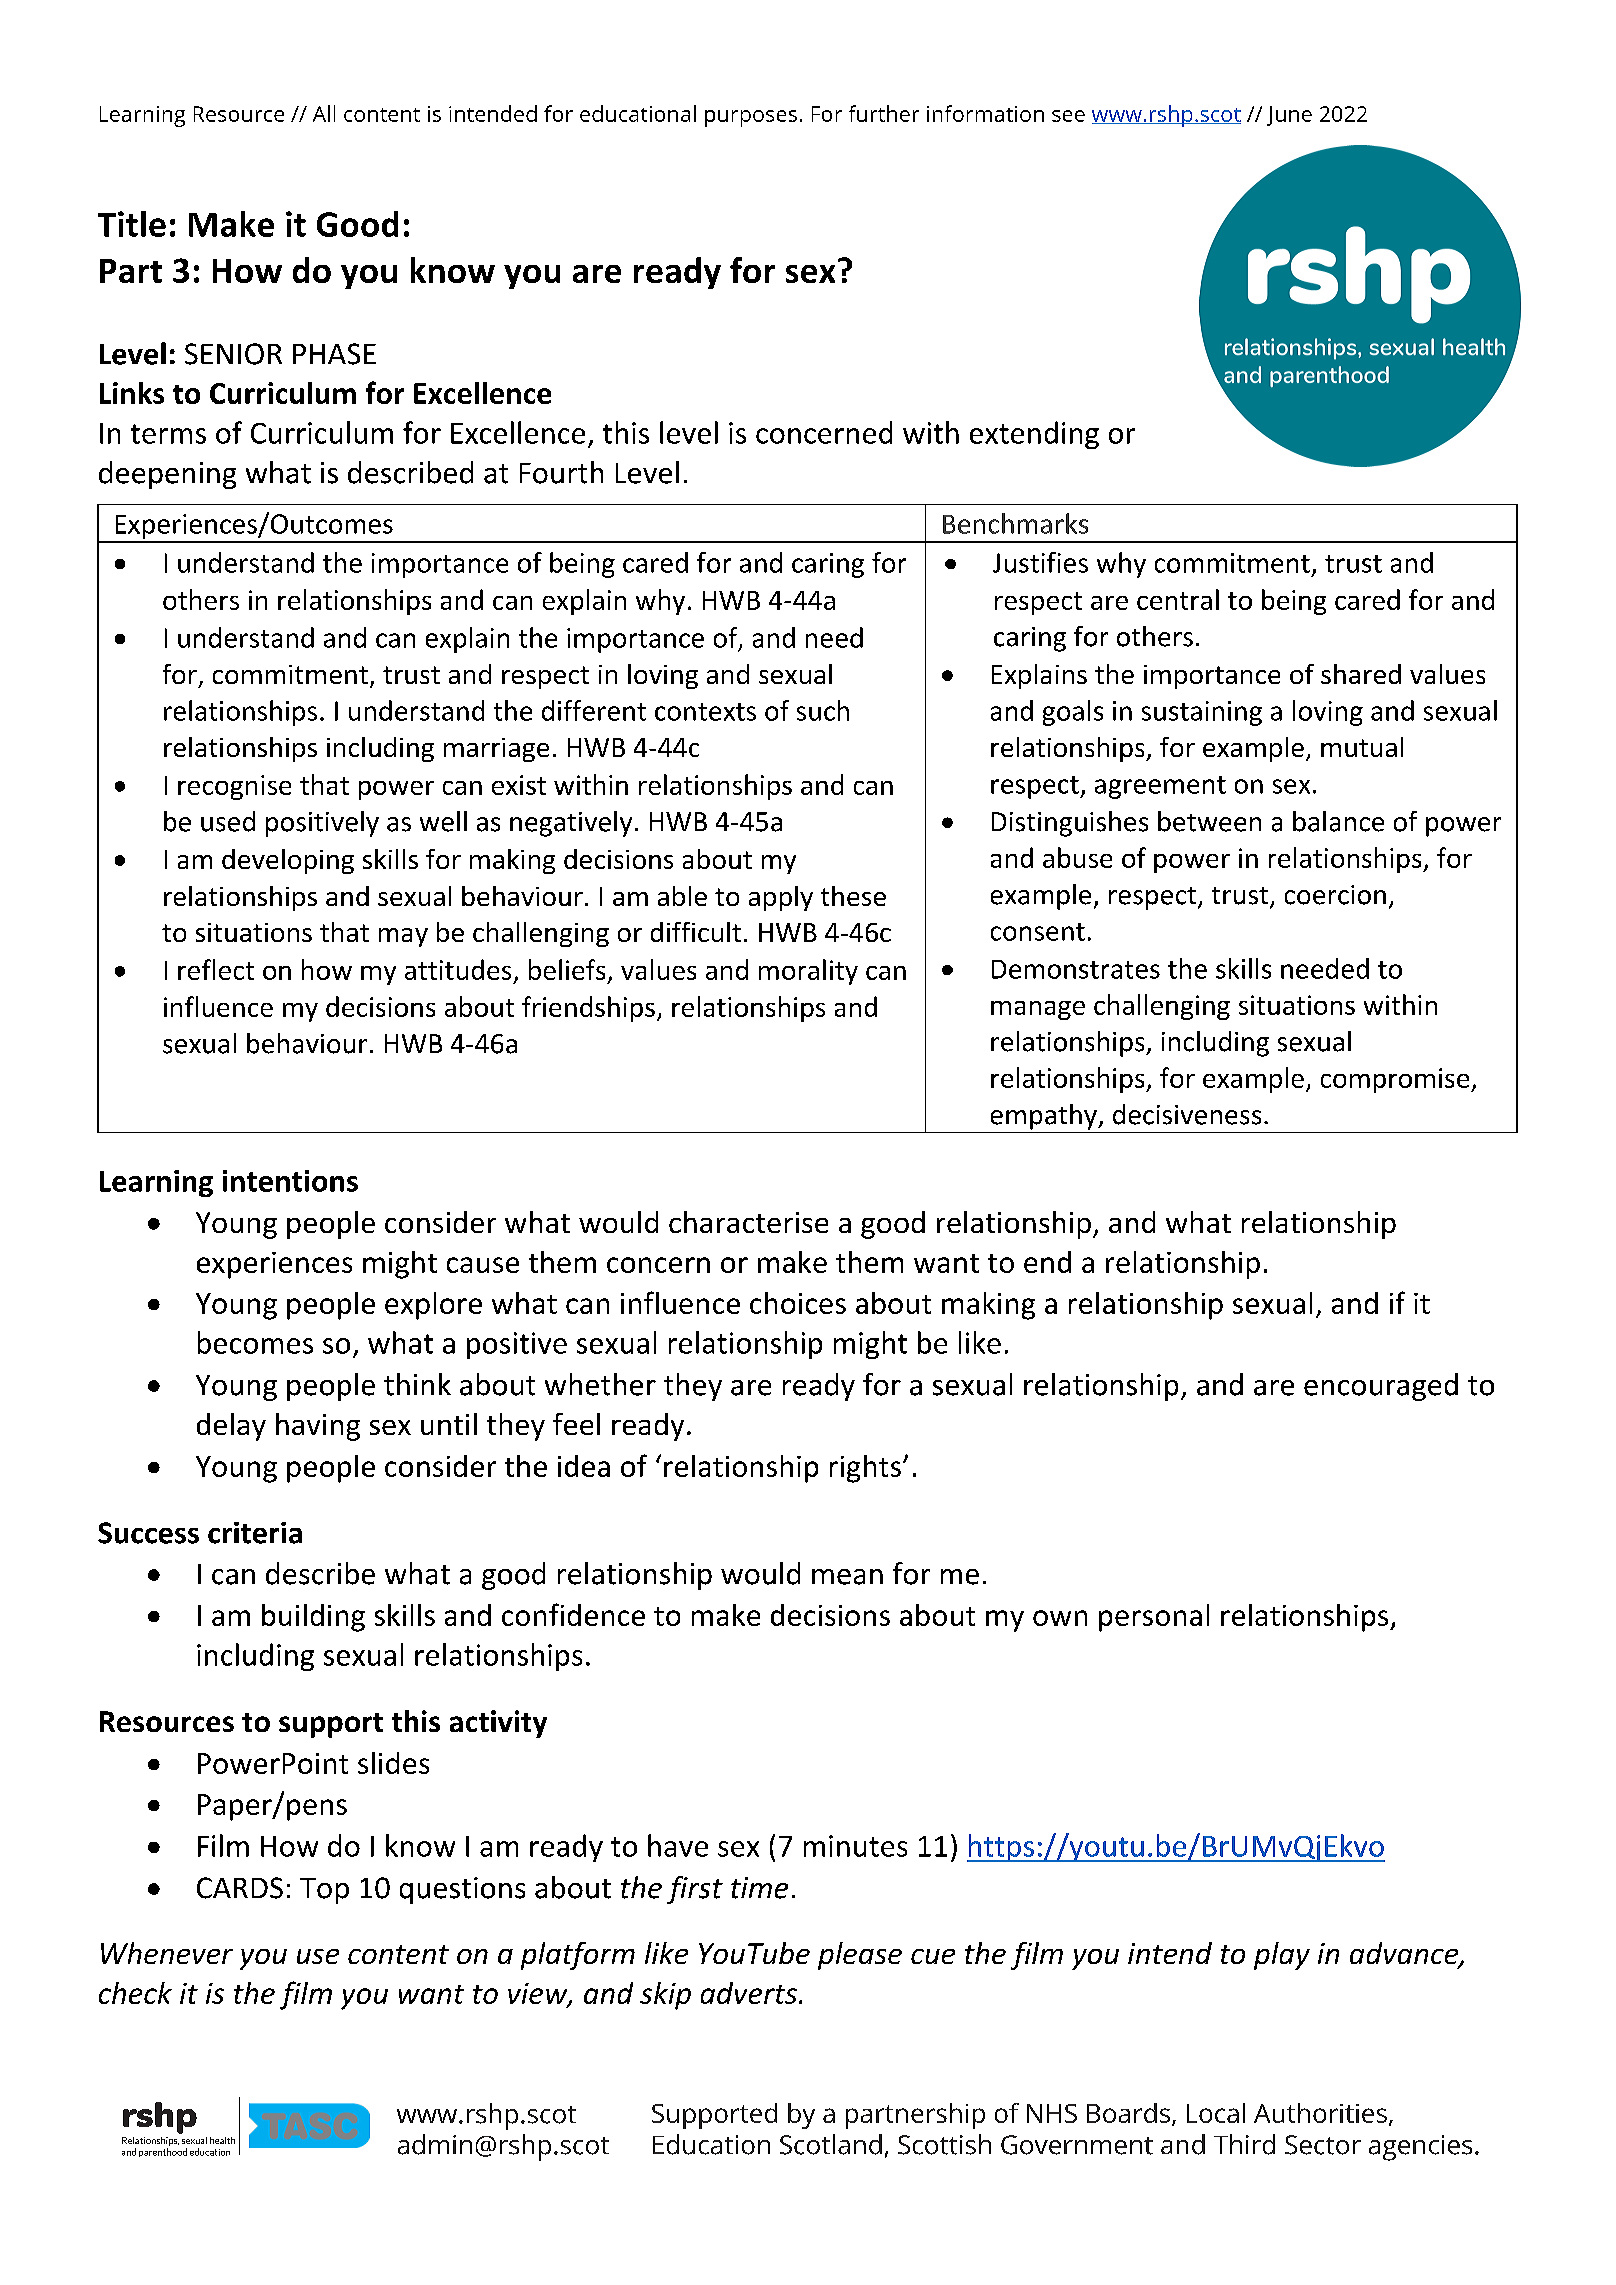 This screenshot has width=1616, height=2285. I want to click on building, so click(313, 1618).
